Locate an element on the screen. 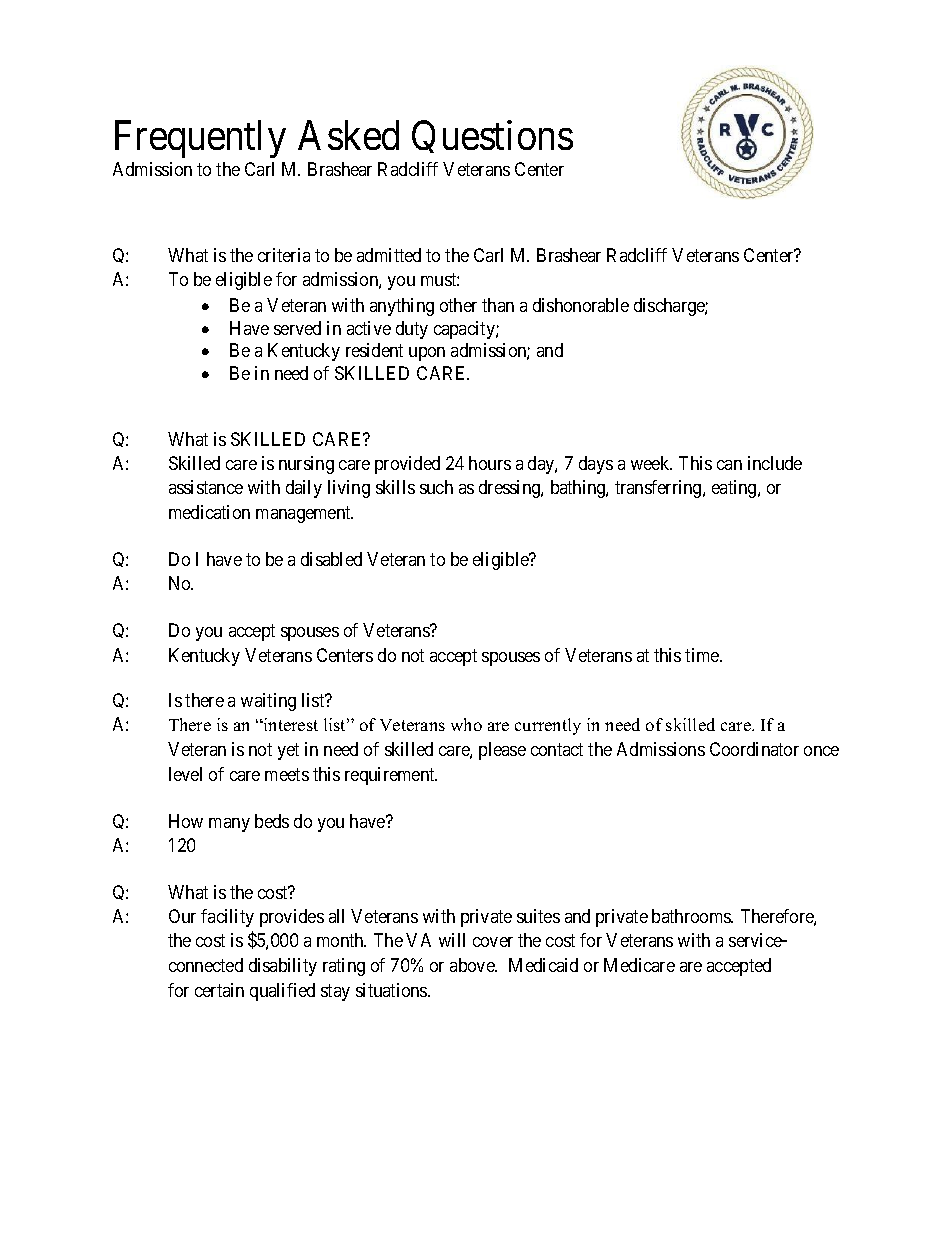 The height and width of the screenshot is (1233, 952). Frequently is located at coordinates (200, 139).
